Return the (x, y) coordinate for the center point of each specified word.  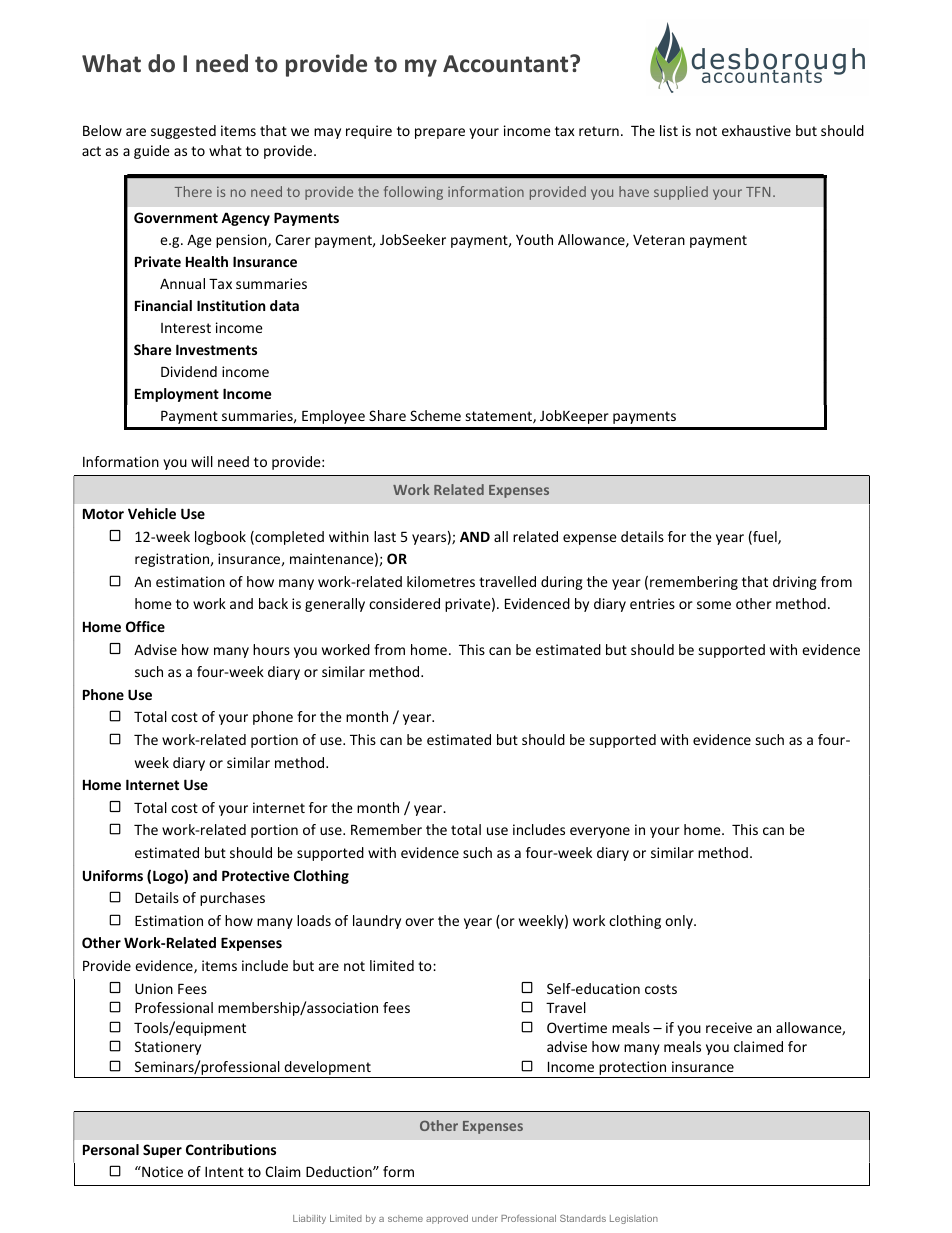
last (385, 536)
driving (795, 583)
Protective (255, 875)
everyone (600, 832)
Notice (161, 1171)
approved (447, 1219)
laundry (377, 922)
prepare (440, 133)
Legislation (634, 1219)
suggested (183, 132)
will (202, 461)
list (669, 130)
